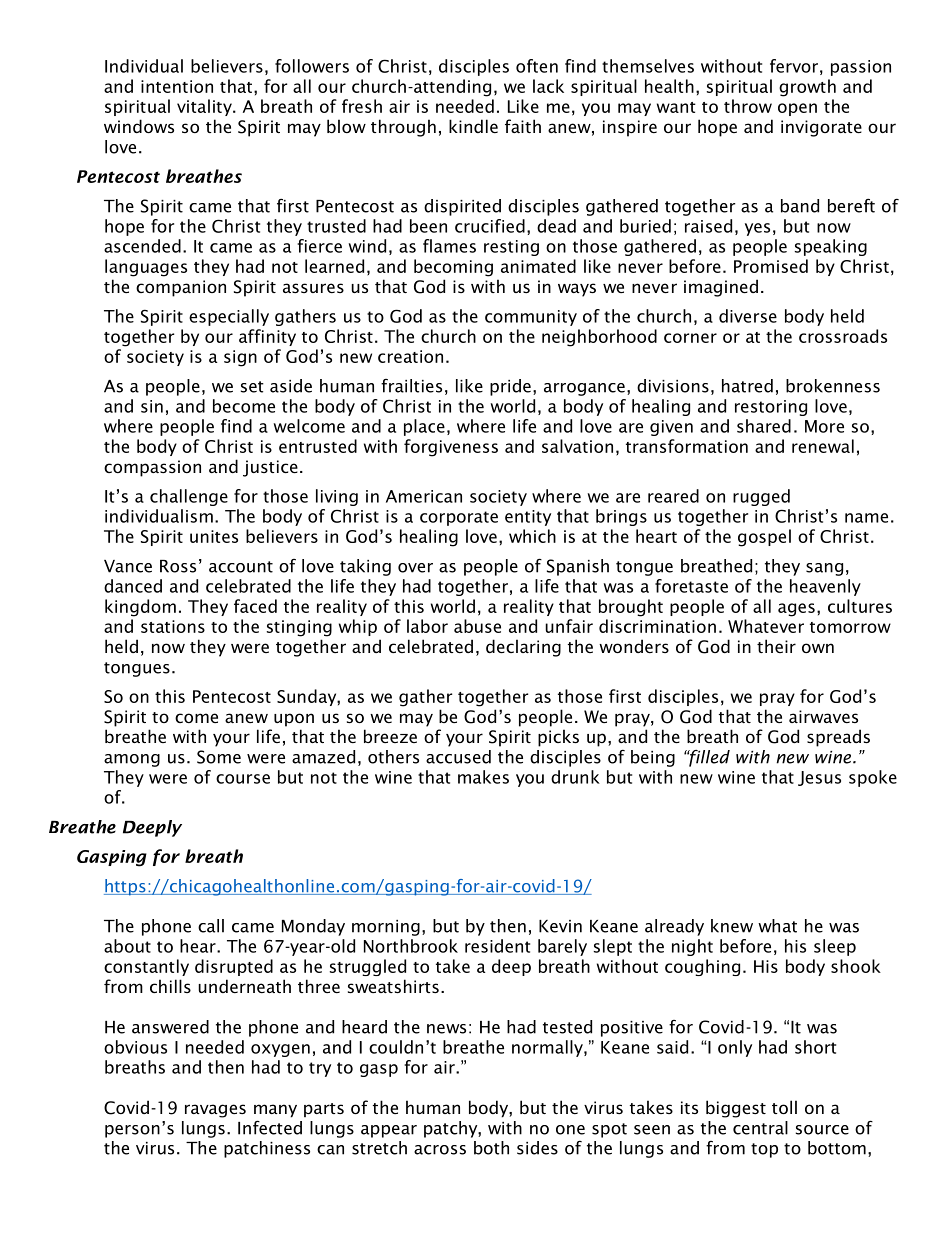 This document has height=1233, width=952. I want to click on call, so click(211, 926).
